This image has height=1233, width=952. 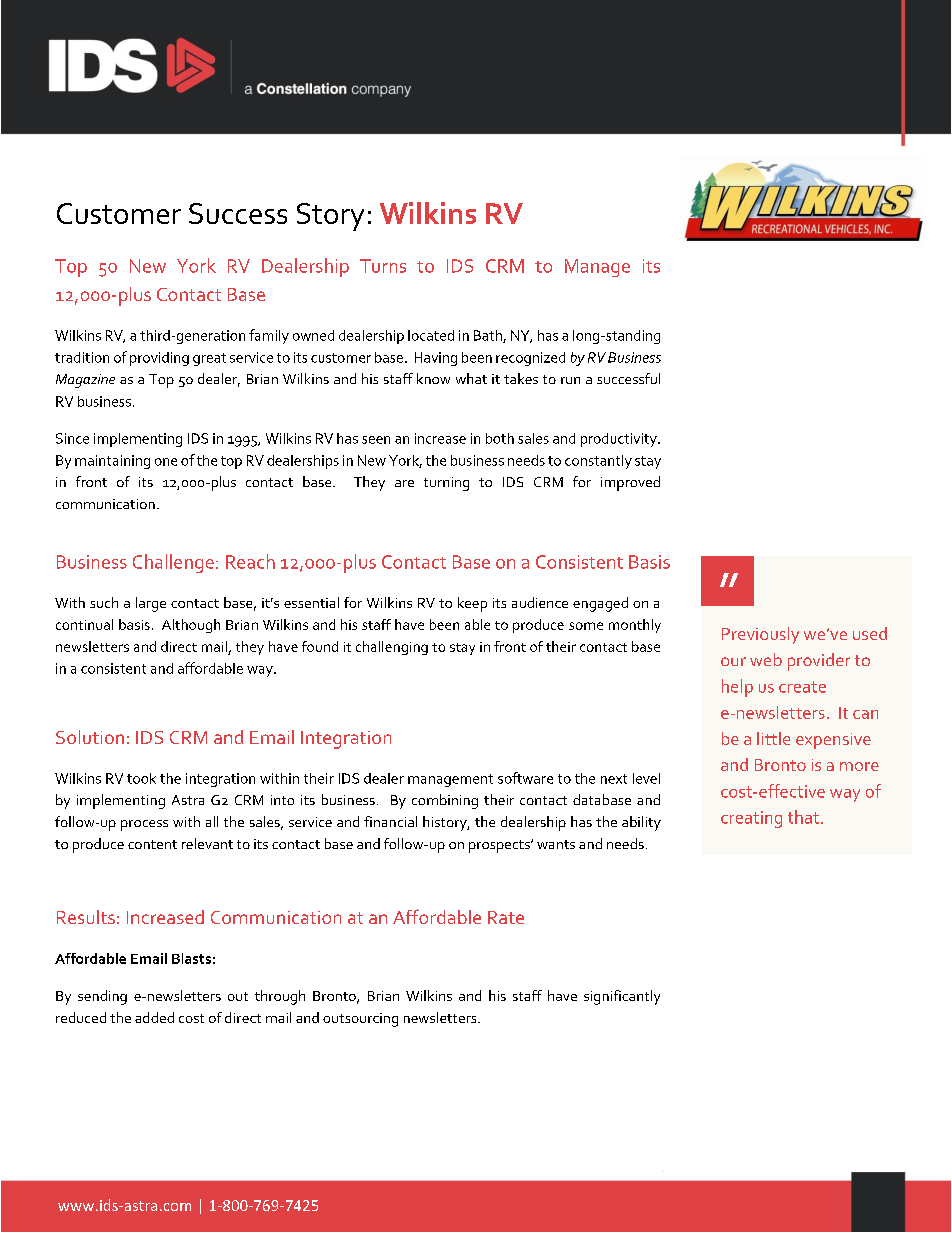 What do you see at coordinates (760, 635) in the image?
I see `Previously` at bounding box center [760, 635].
